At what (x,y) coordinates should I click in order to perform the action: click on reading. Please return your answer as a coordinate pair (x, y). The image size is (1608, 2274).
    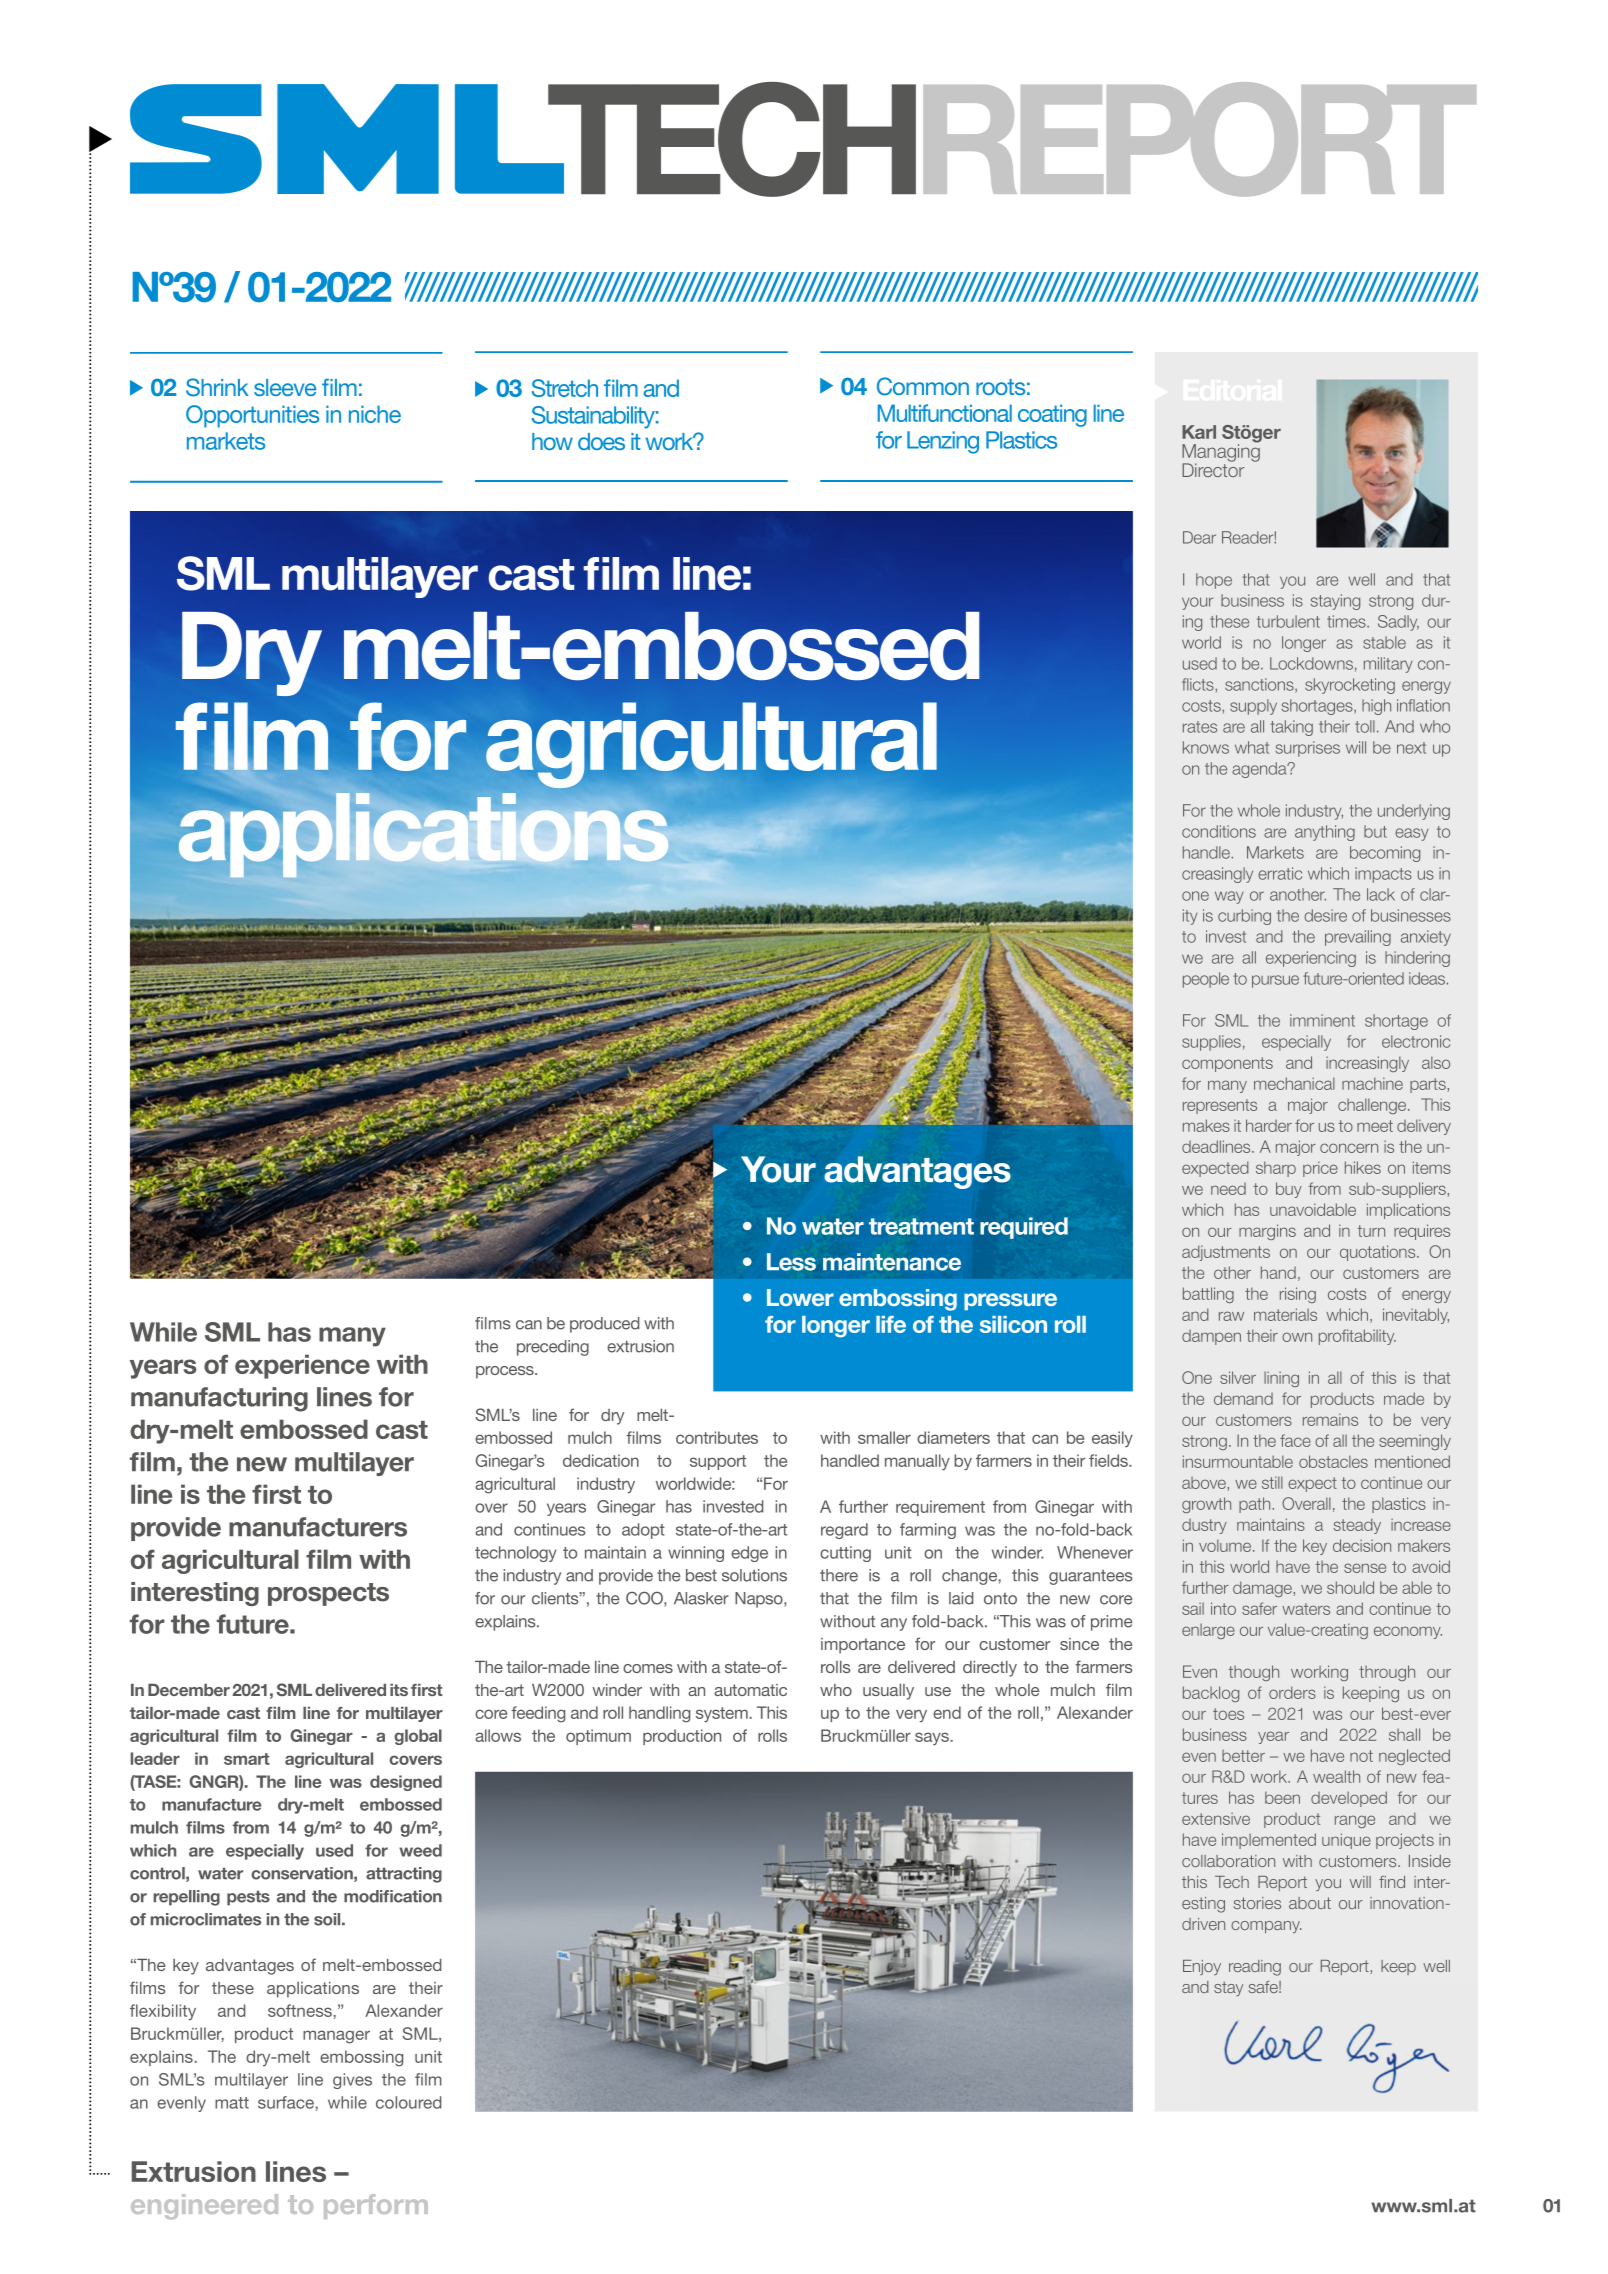
    Looking at the image, I should click on (1255, 1968).
